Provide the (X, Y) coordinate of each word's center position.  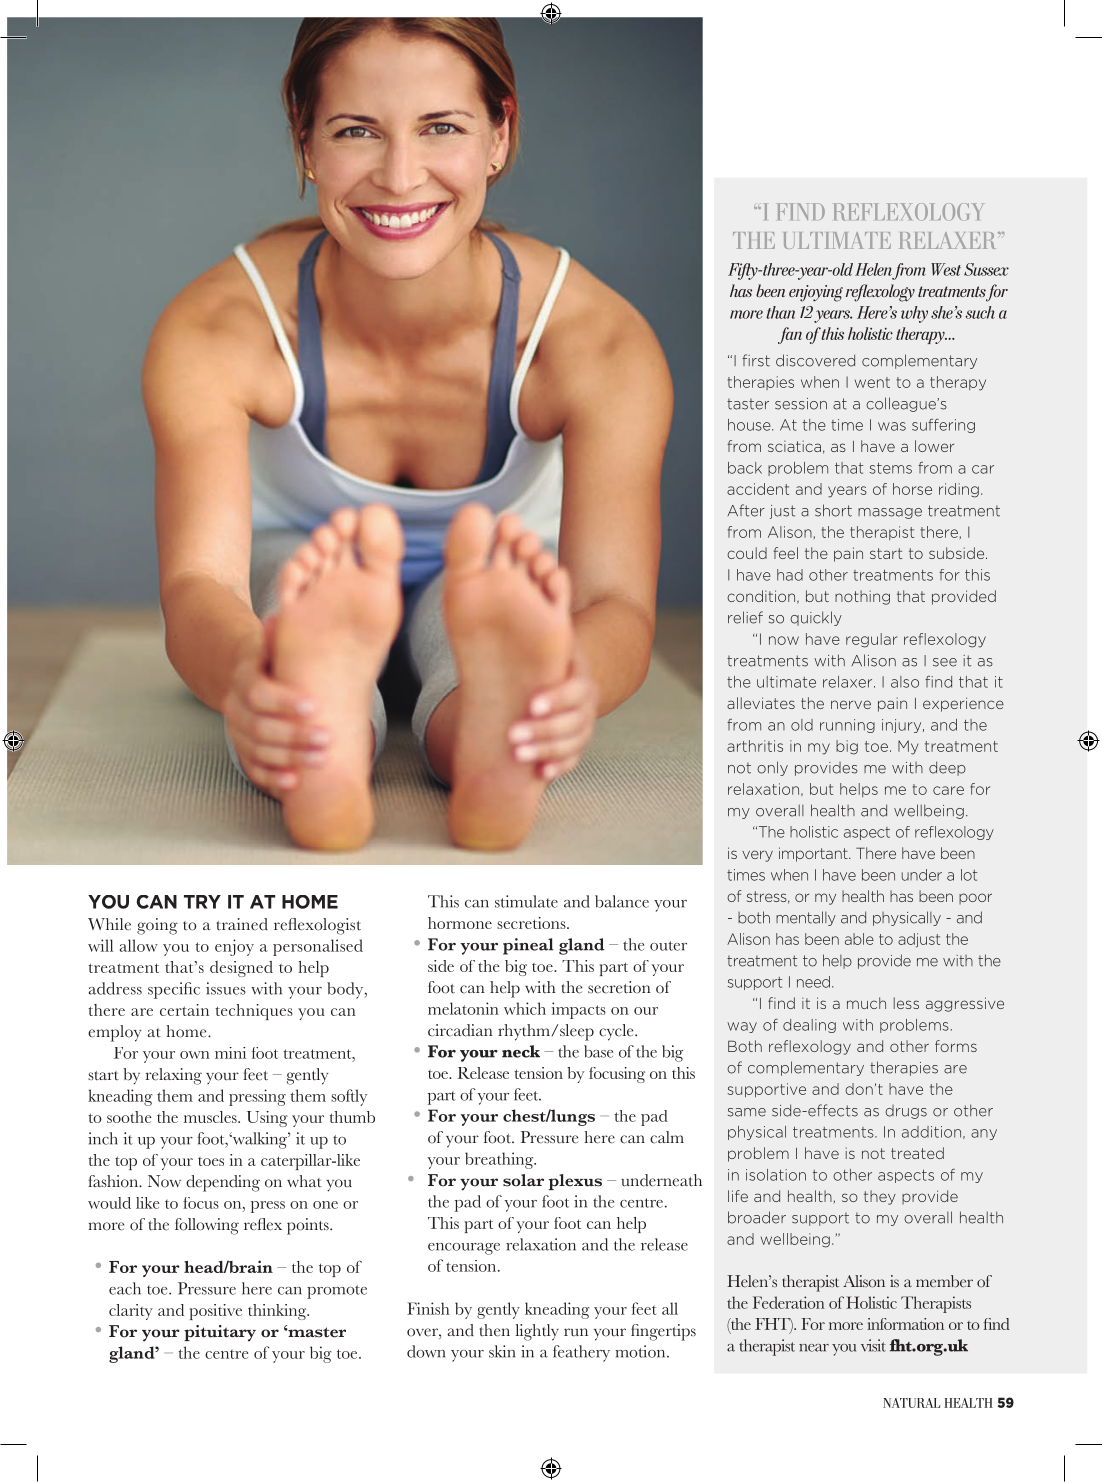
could (747, 553)
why (914, 314)
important (814, 854)
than (780, 312)
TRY (202, 902)
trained (242, 924)
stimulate (526, 901)
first (756, 360)
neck (521, 1051)
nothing (862, 597)
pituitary (220, 1333)
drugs (906, 1112)
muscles (211, 1117)
